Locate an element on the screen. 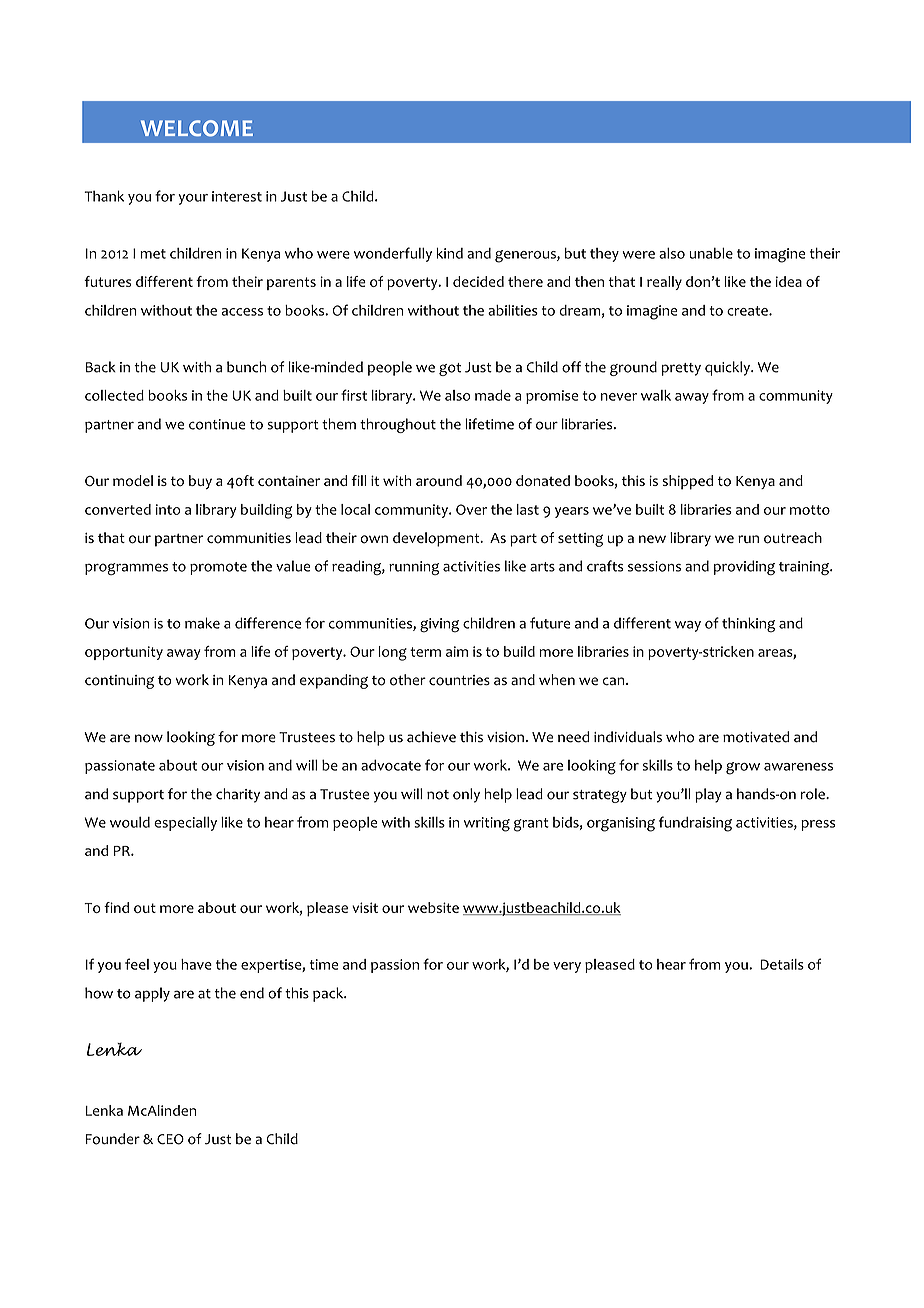 The height and width of the screenshot is (1308, 924). especially is located at coordinates (185, 824).
